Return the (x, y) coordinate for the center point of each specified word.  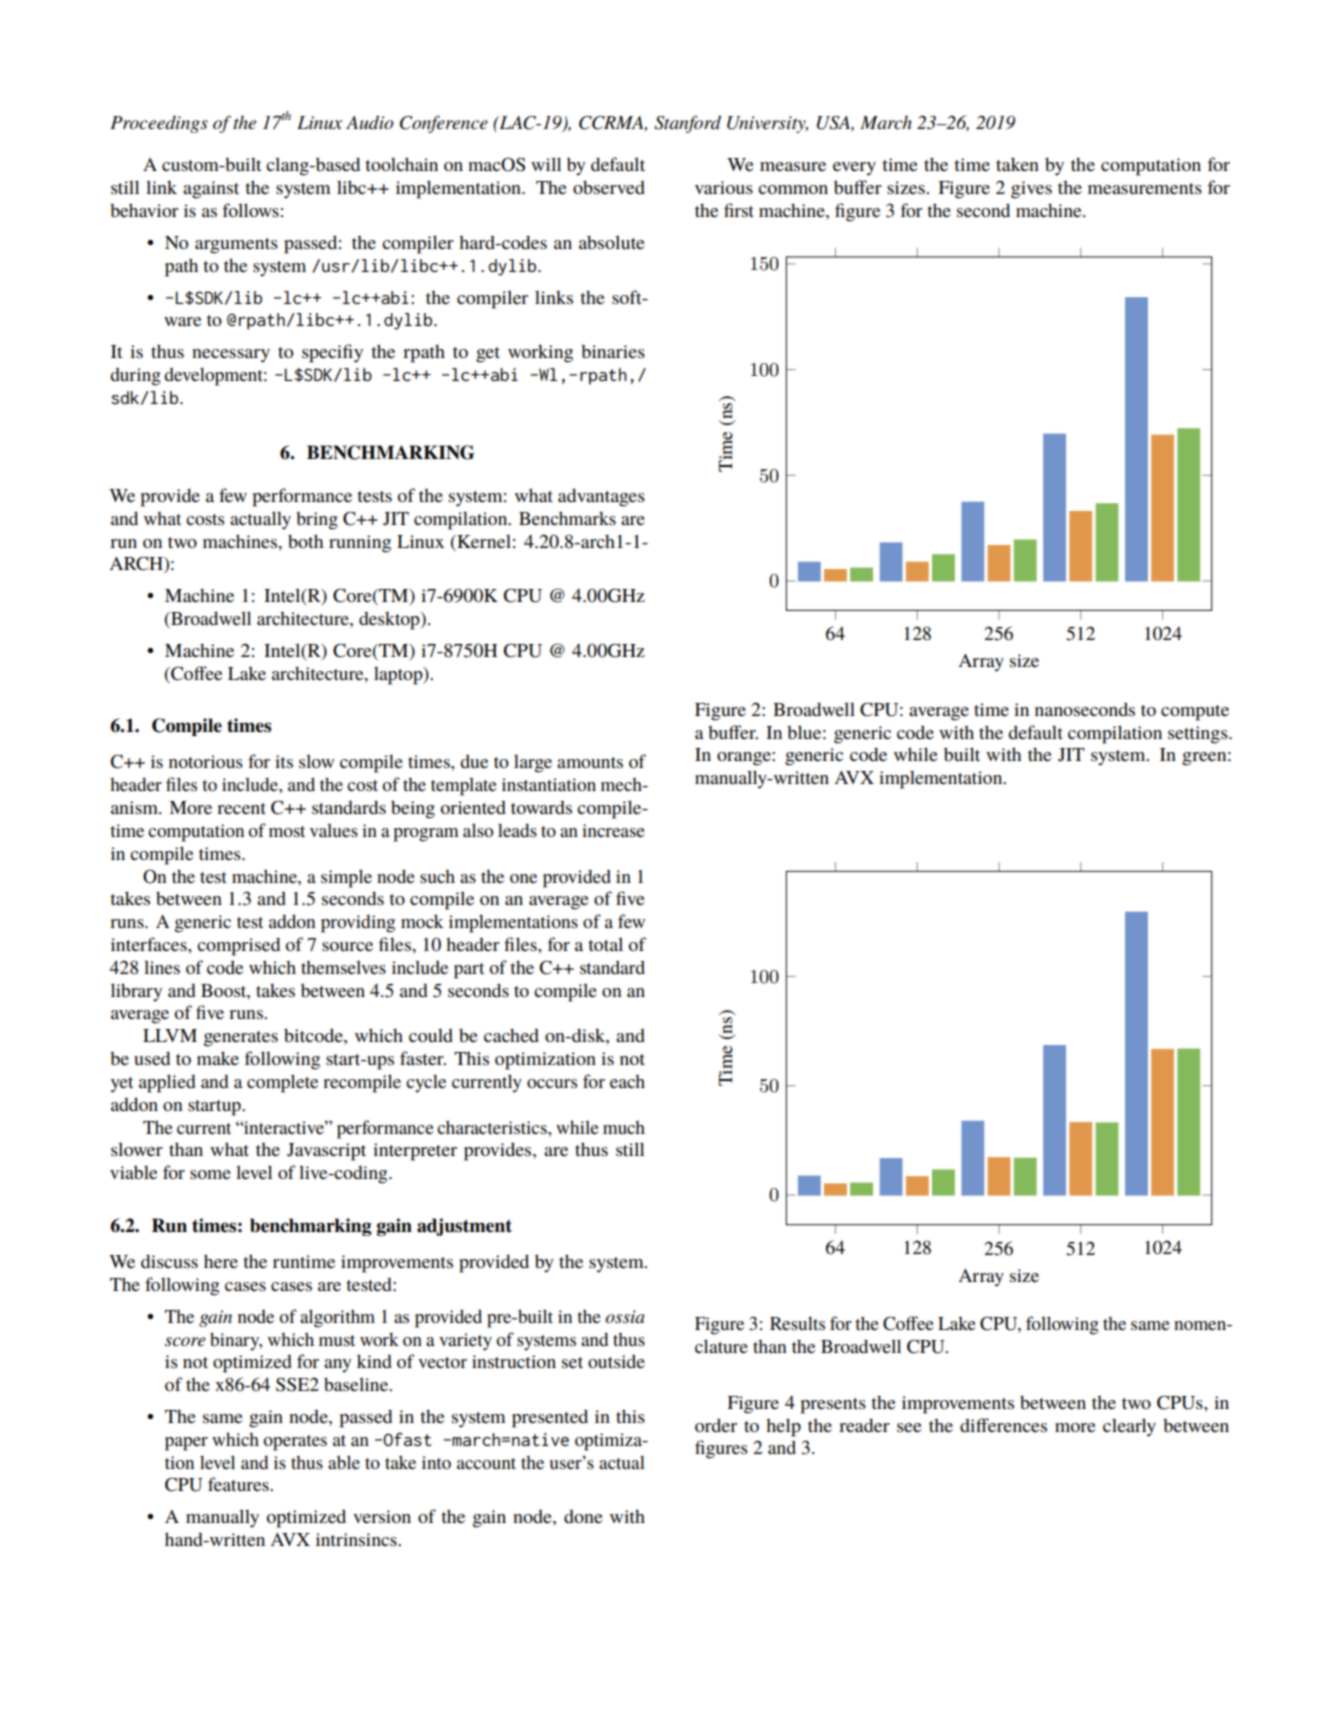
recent (241, 808)
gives (1031, 190)
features (239, 1484)
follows (250, 210)
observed (609, 187)
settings (1199, 735)
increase (613, 830)
